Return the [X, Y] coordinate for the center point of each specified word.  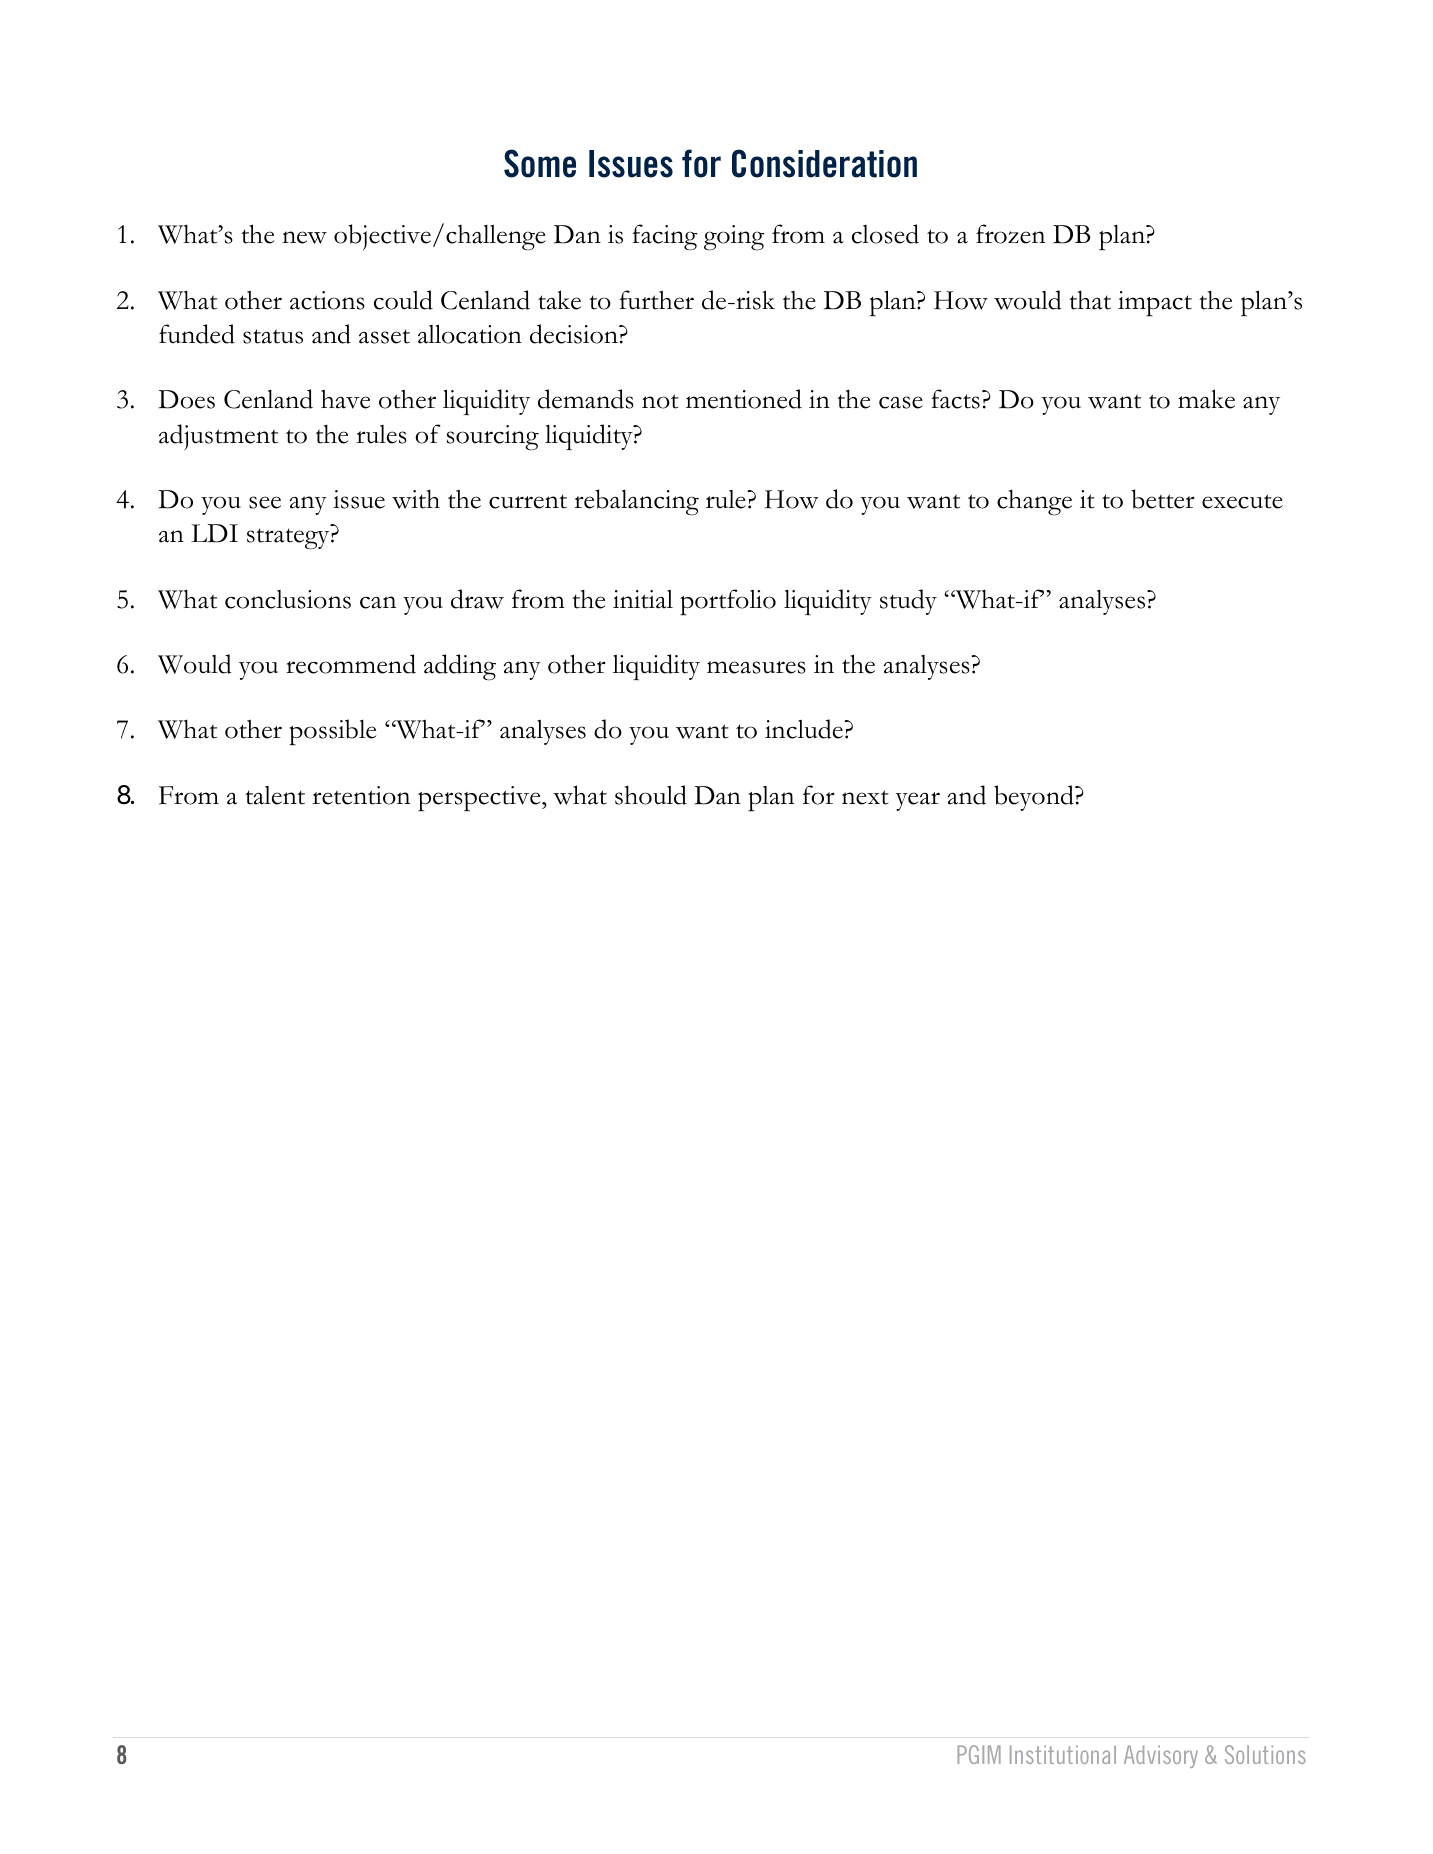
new [304, 237]
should [651, 795]
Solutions [1265, 1754]
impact [1155, 303]
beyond [1035, 798]
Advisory [1161, 1756]
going [734, 238]
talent [275, 795]
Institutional [1063, 1754]
